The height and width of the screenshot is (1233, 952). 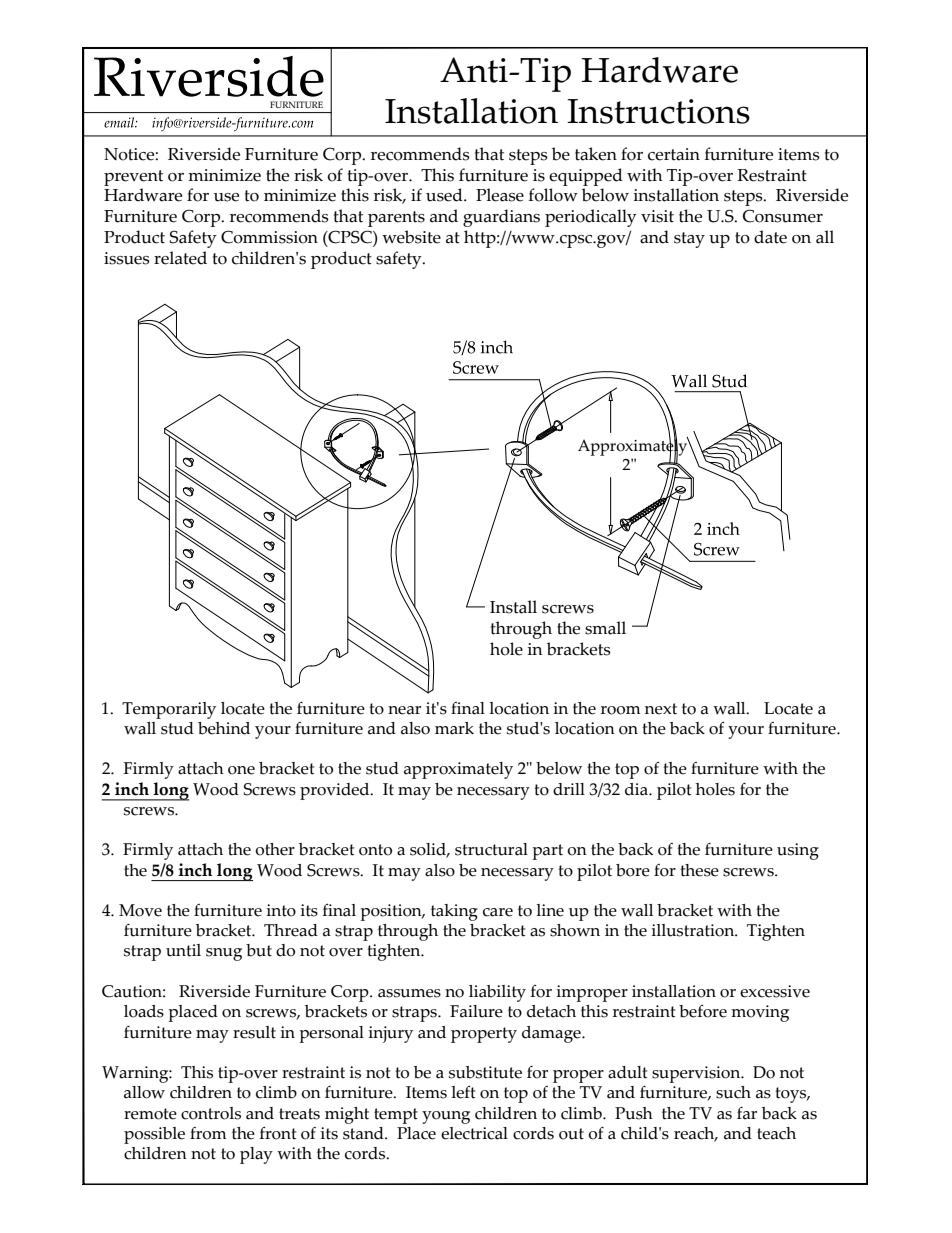 What do you see at coordinates (747, 1113) in the screenshot?
I see `far` at bounding box center [747, 1113].
